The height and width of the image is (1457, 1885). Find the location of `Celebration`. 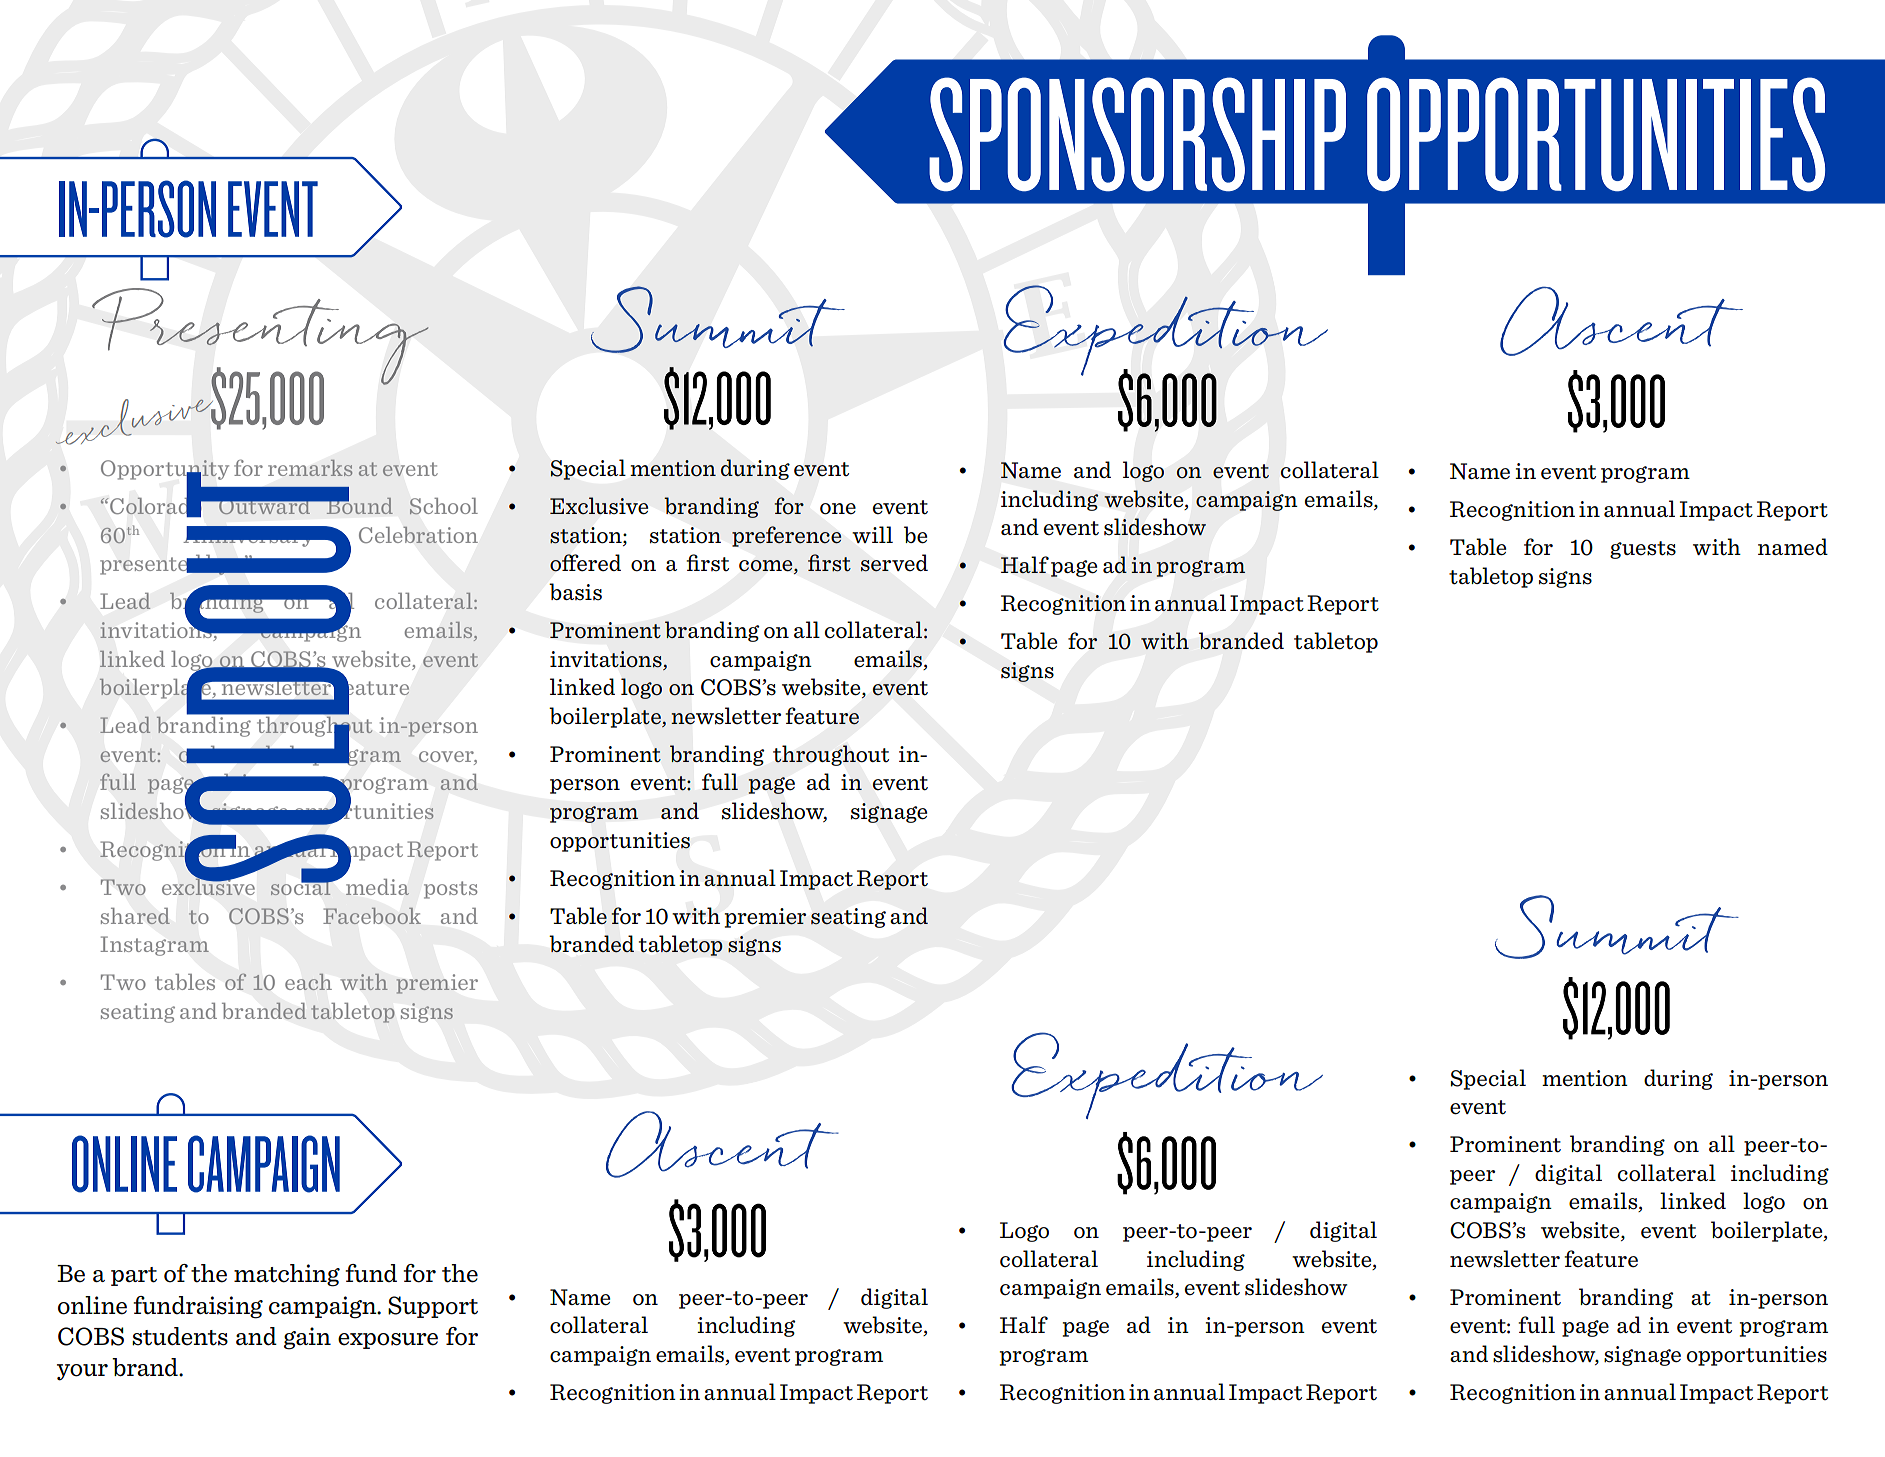

Celebration is located at coordinates (418, 534).
